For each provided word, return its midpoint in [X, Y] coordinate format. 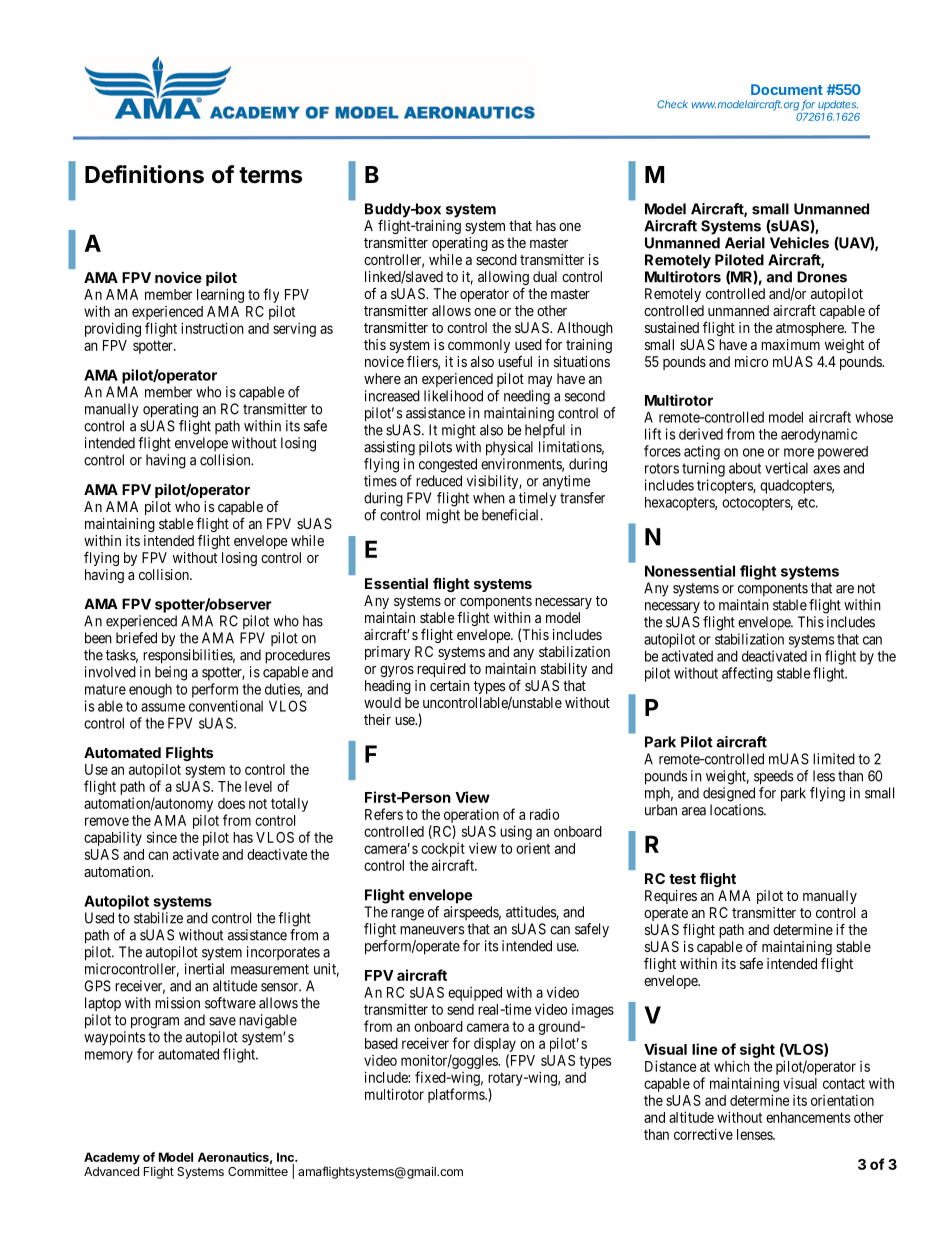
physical [509, 448]
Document [787, 89]
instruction [212, 328]
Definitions [144, 174]
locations [737, 810]
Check [672, 104]
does [231, 803]
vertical [786, 468]
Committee [258, 1171]
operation [471, 816]
